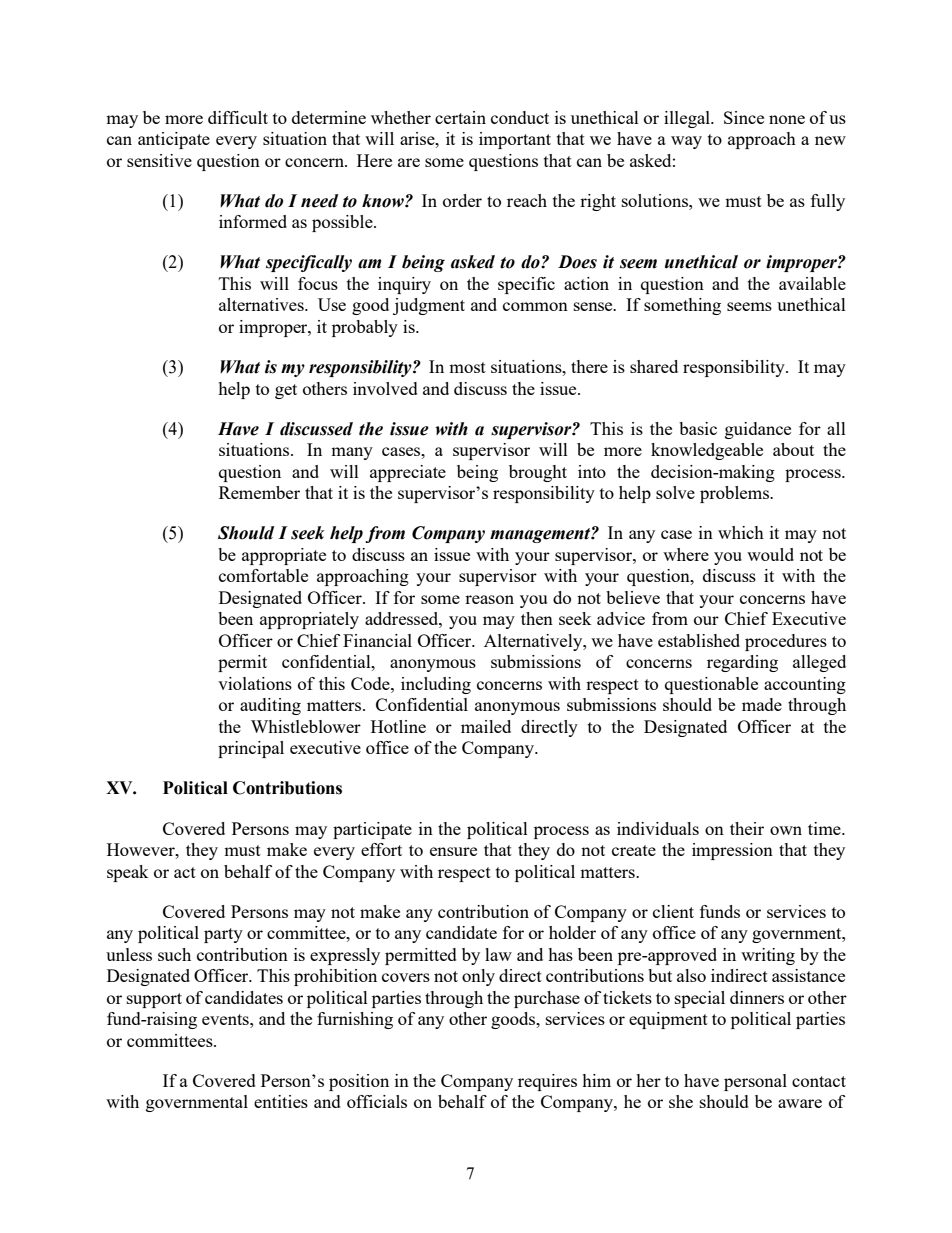 The width and height of the image is (952, 1233). I want to click on important, so click(515, 140).
